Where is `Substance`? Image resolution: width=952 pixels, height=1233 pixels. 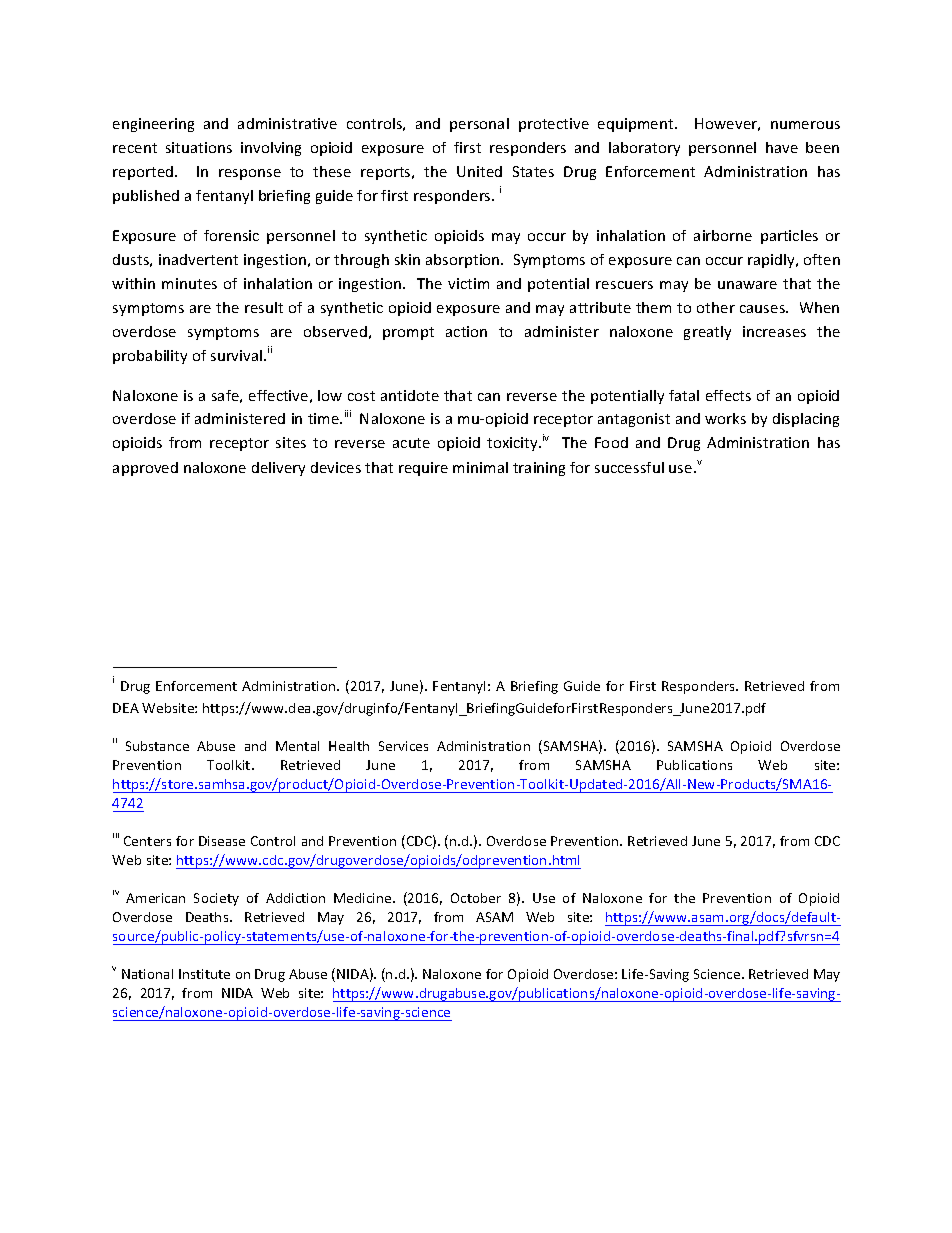
Substance is located at coordinates (157, 746).
